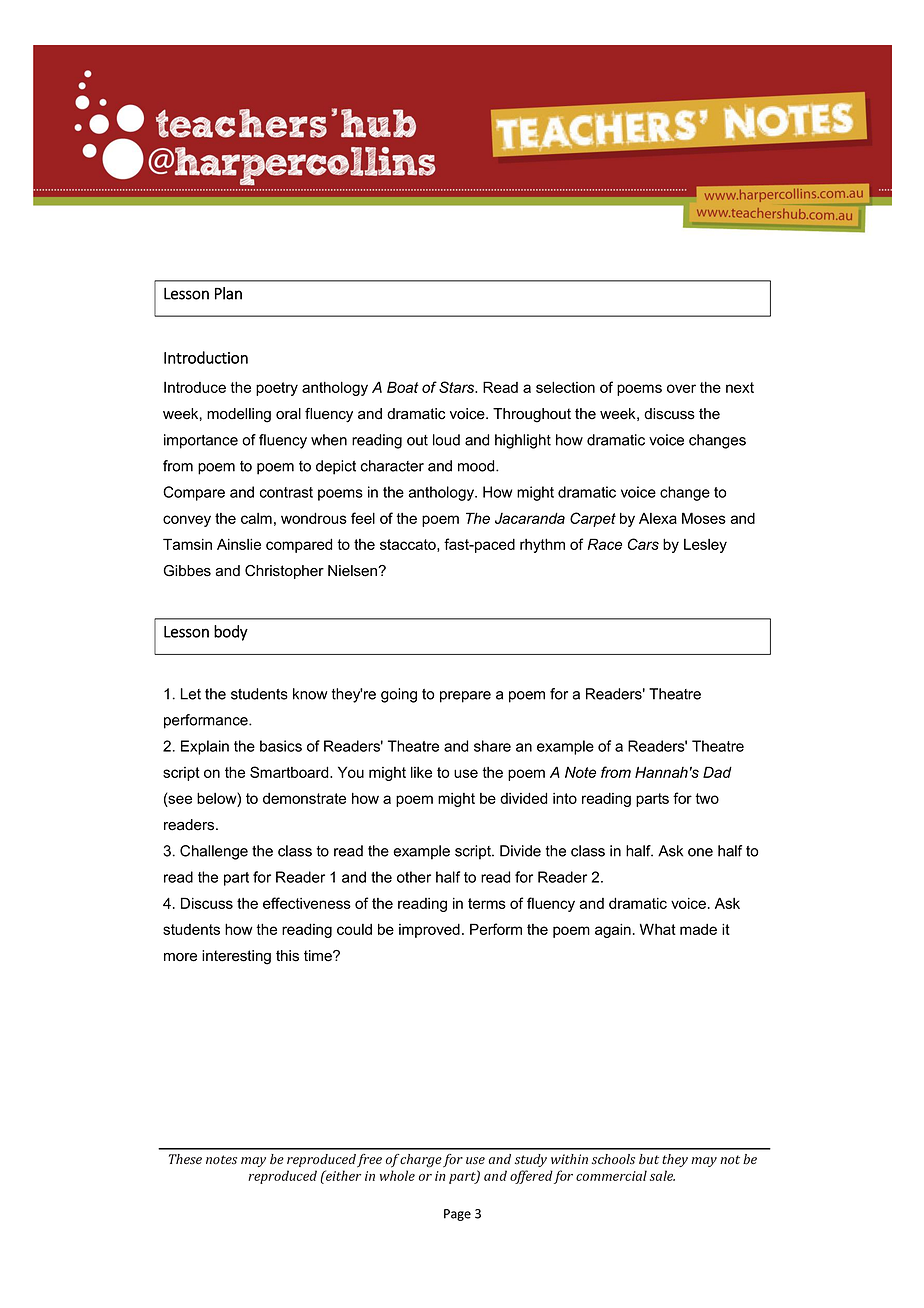  Describe the element at coordinates (185, 1159) in the page. I see `These` at that location.
